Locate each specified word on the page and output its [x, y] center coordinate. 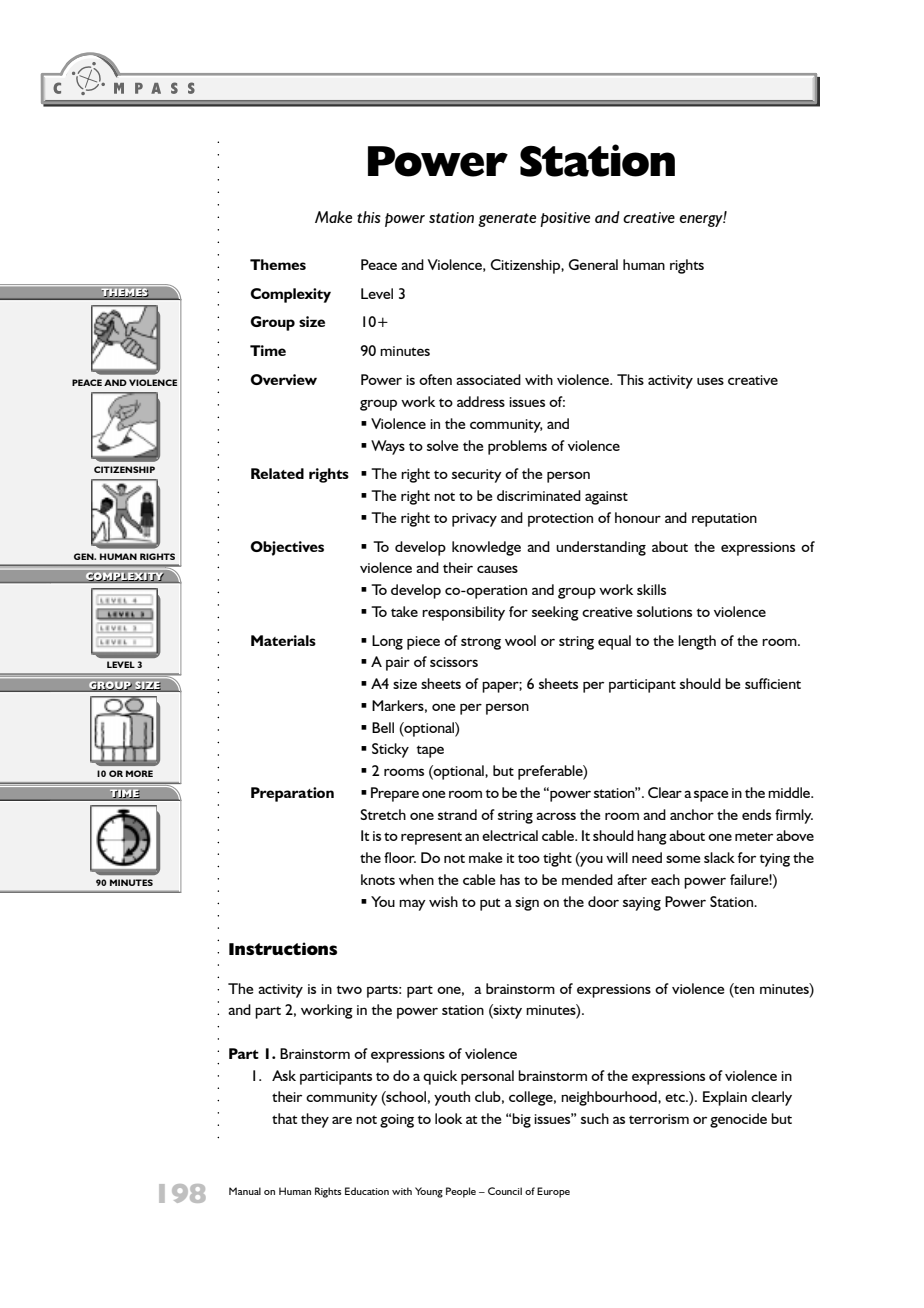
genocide [738, 1120]
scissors [454, 662]
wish [443, 901]
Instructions [283, 948]
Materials [283, 640]
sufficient [773, 683]
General [593, 264]
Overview [283, 379]
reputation [724, 520]
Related [277, 473]
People [461, 1192]
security [477, 476]
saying [642, 904]
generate [507, 220]
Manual [245, 1191]
